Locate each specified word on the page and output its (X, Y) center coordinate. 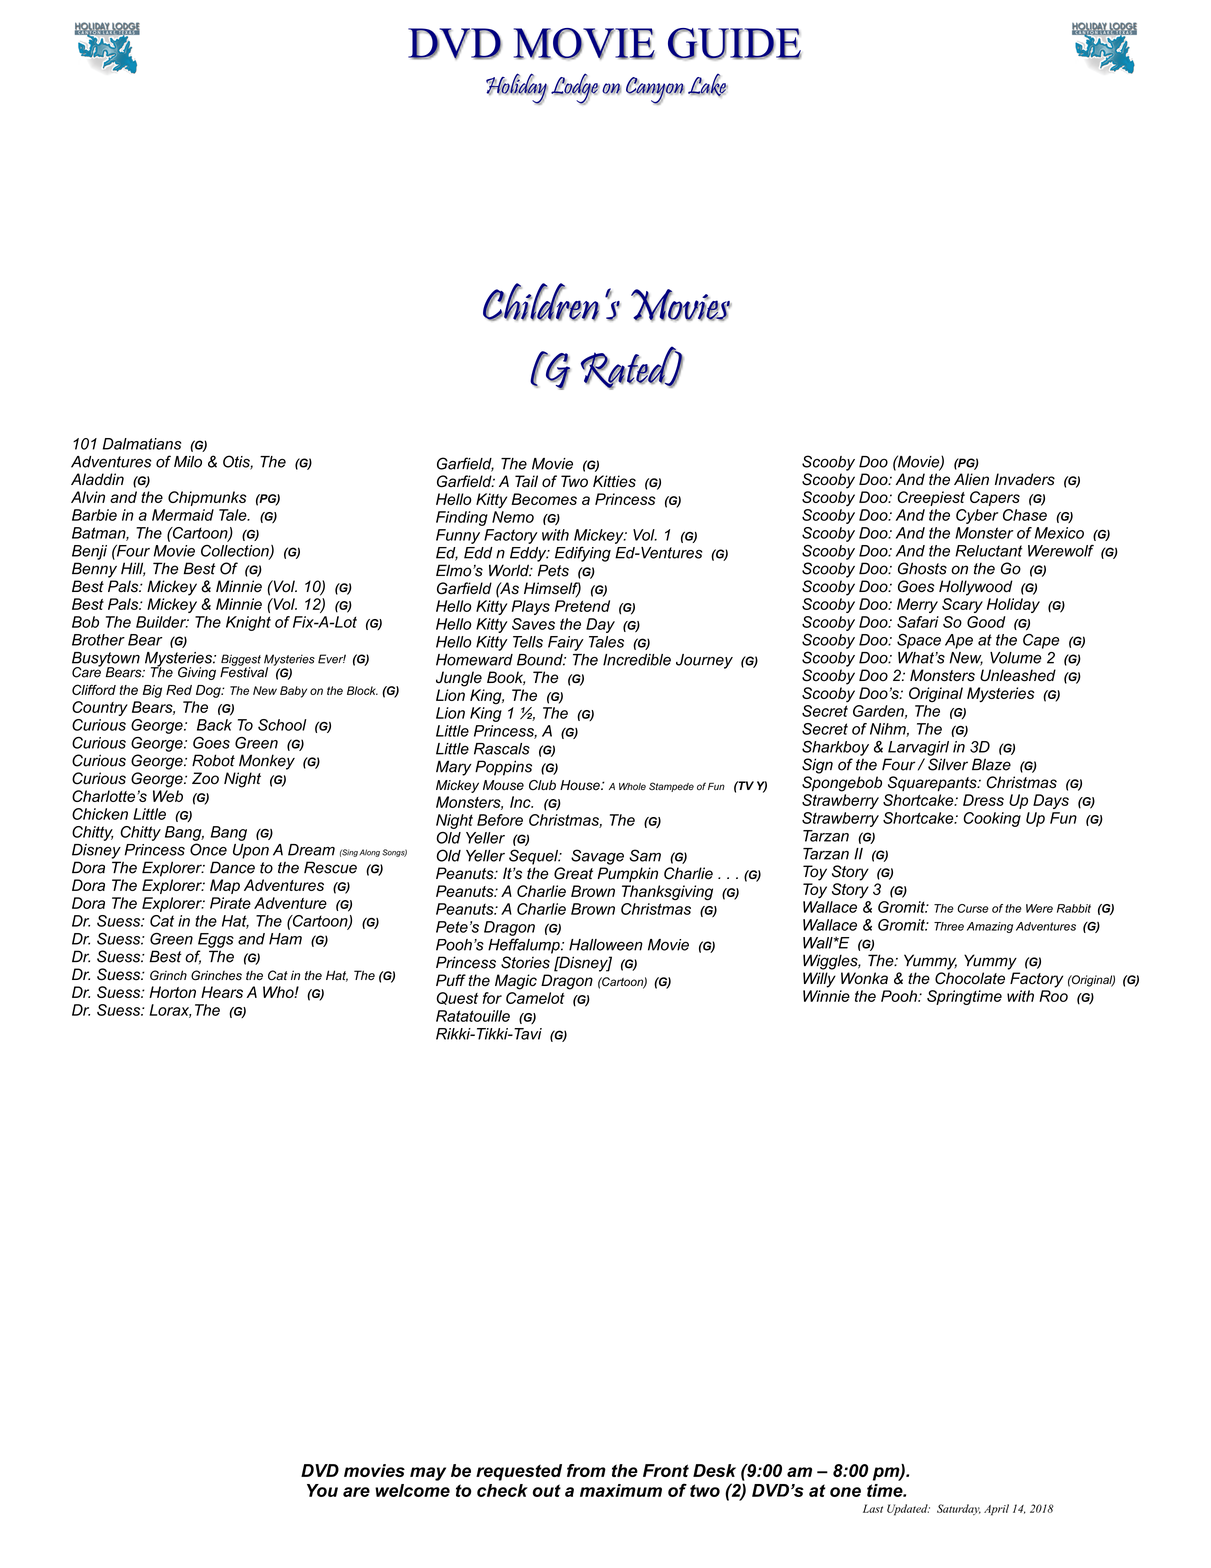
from (586, 1470)
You (322, 1490)
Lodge (575, 89)
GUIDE (735, 44)
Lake (708, 85)
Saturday (959, 1509)
